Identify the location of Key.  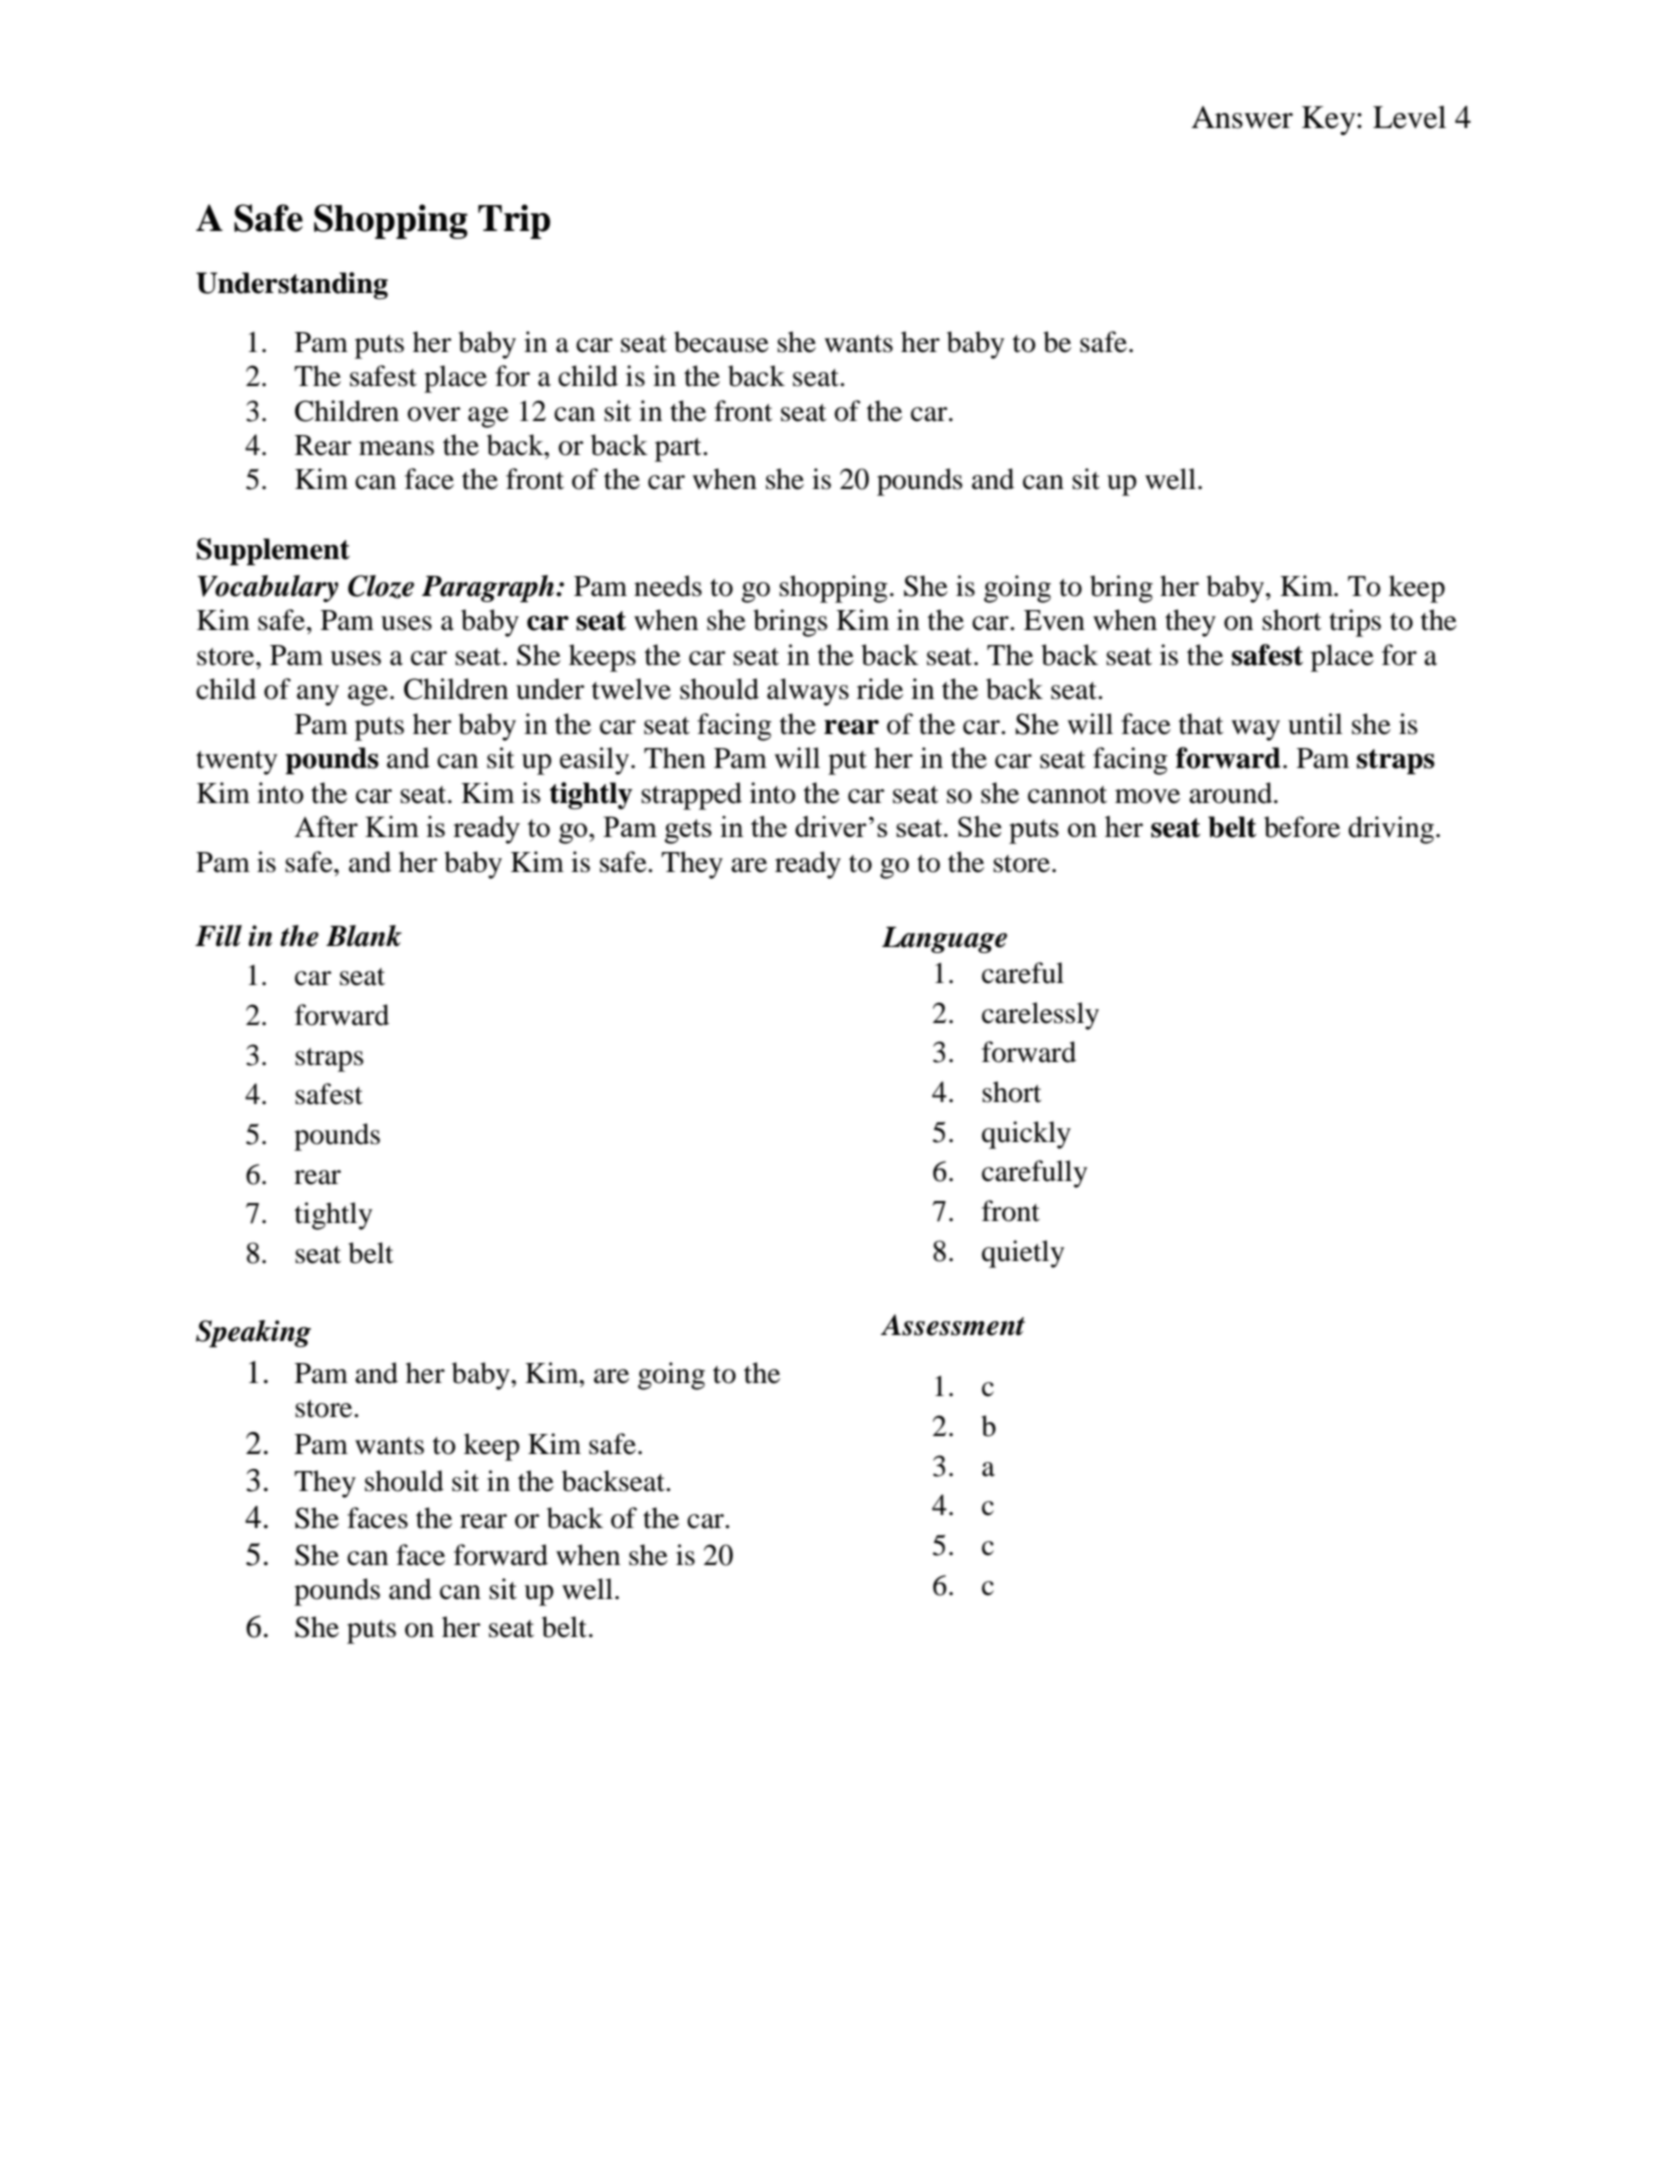
(1330, 120).
